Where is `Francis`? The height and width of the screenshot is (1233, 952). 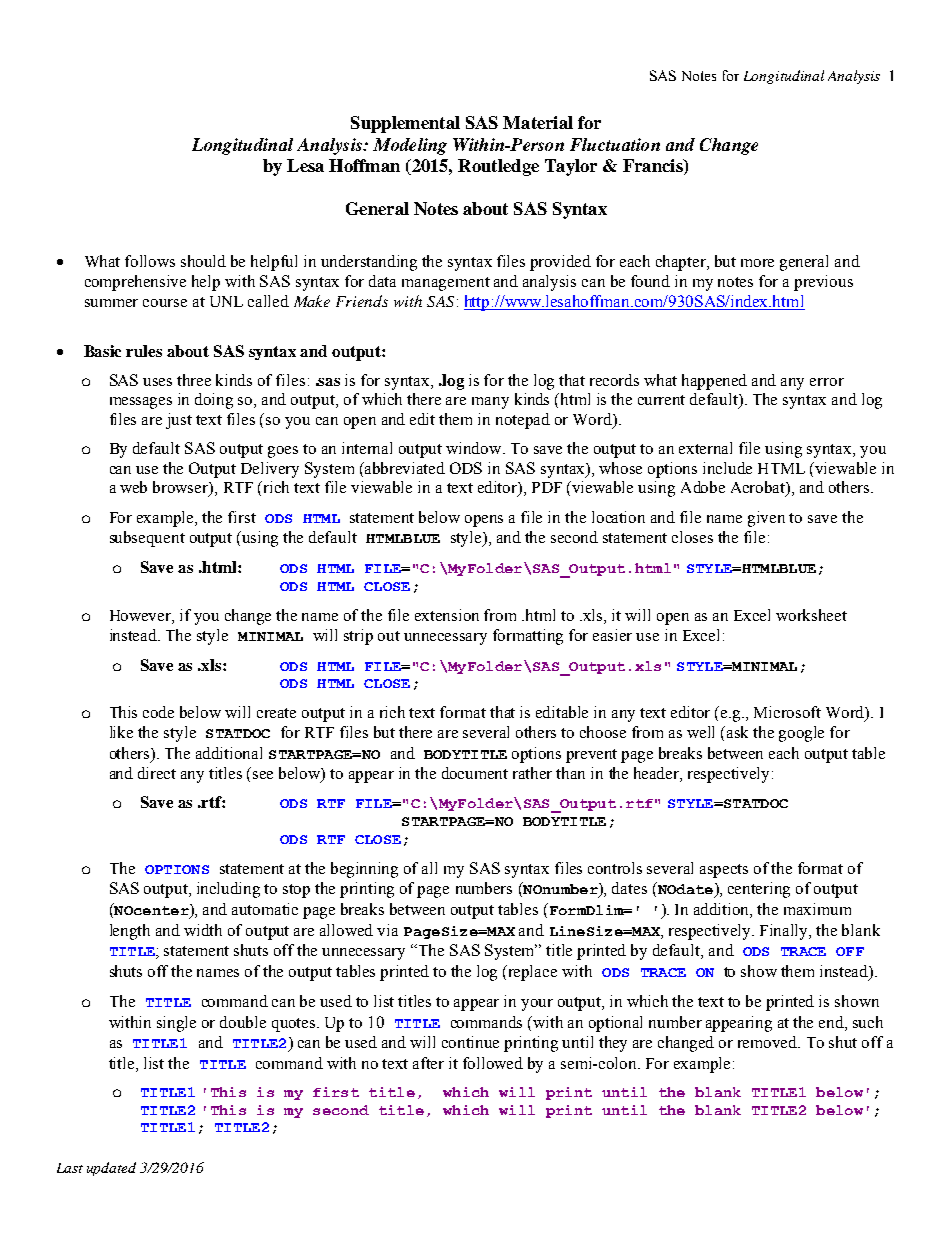 Francis is located at coordinates (654, 167).
